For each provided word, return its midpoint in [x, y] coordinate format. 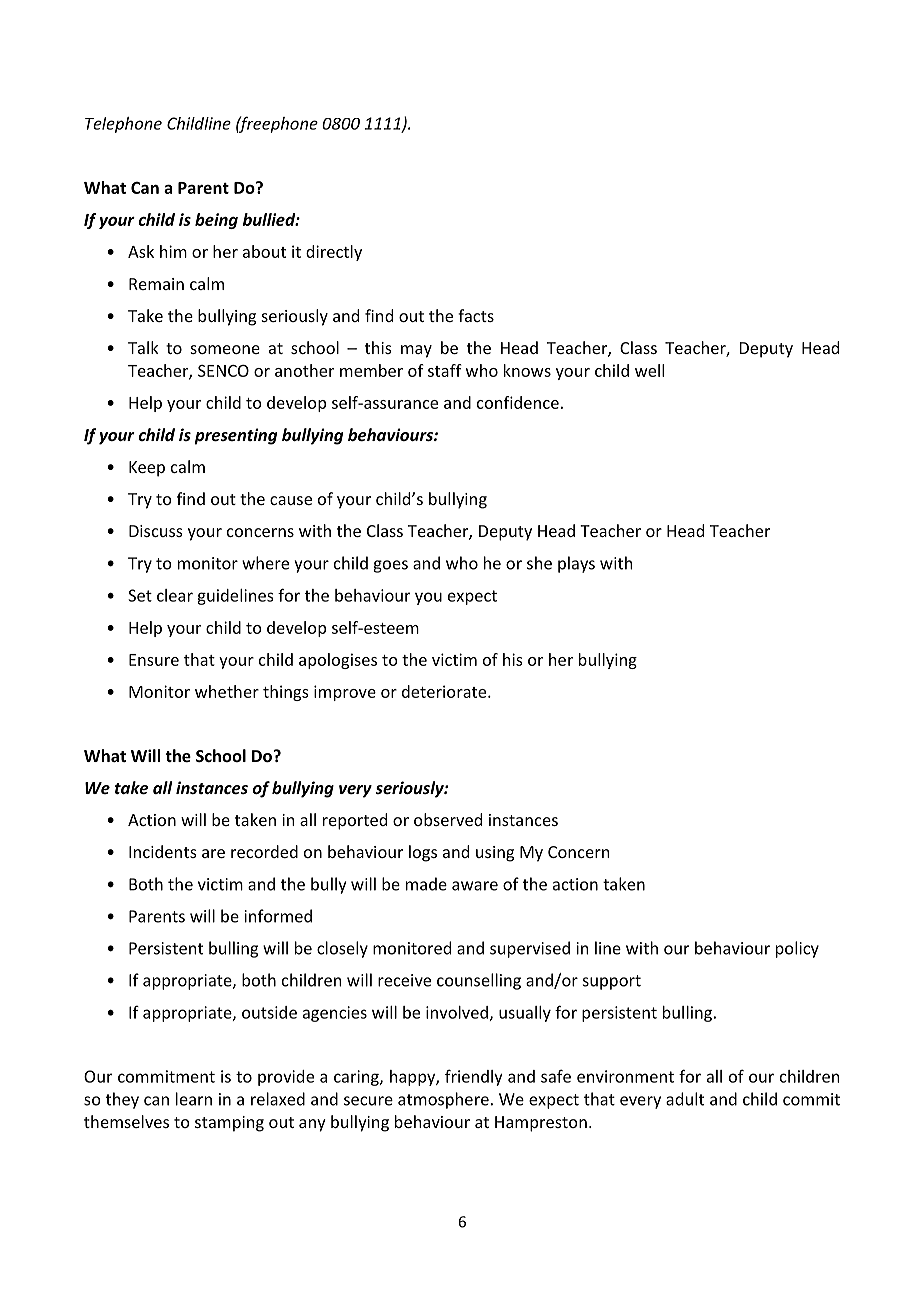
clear [175, 595]
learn [194, 1099]
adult [685, 1099]
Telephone [123, 125]
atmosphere [443, 1100]
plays [576, 564]
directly [334, 253]
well [649, 370]
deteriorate [445, 691]
